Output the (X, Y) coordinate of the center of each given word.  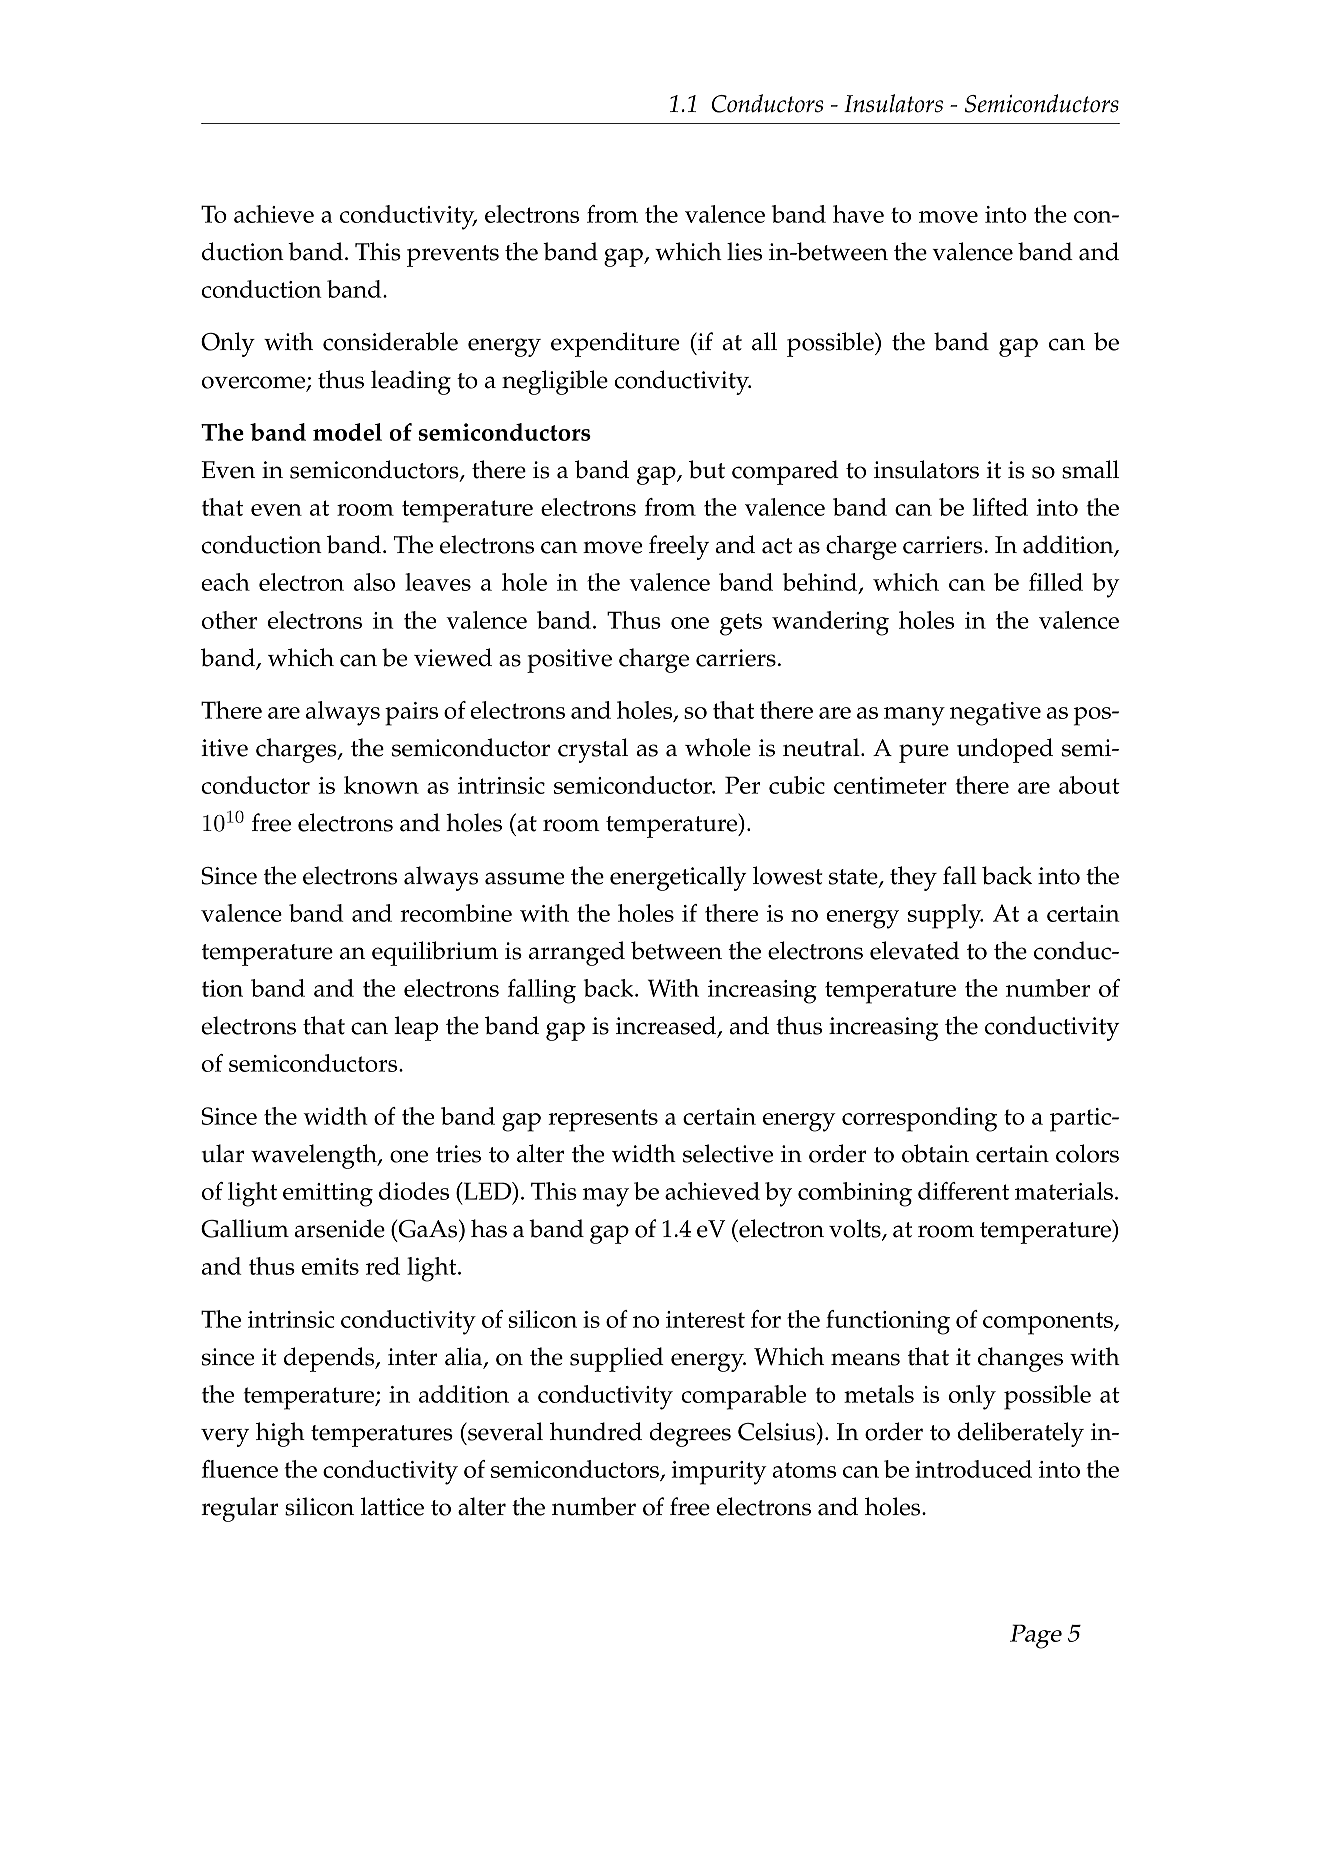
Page (1036, 1636)
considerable (390, 341)
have (858, 214)
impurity (719, 1473)
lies (744, 251)
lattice (392, 1506)
